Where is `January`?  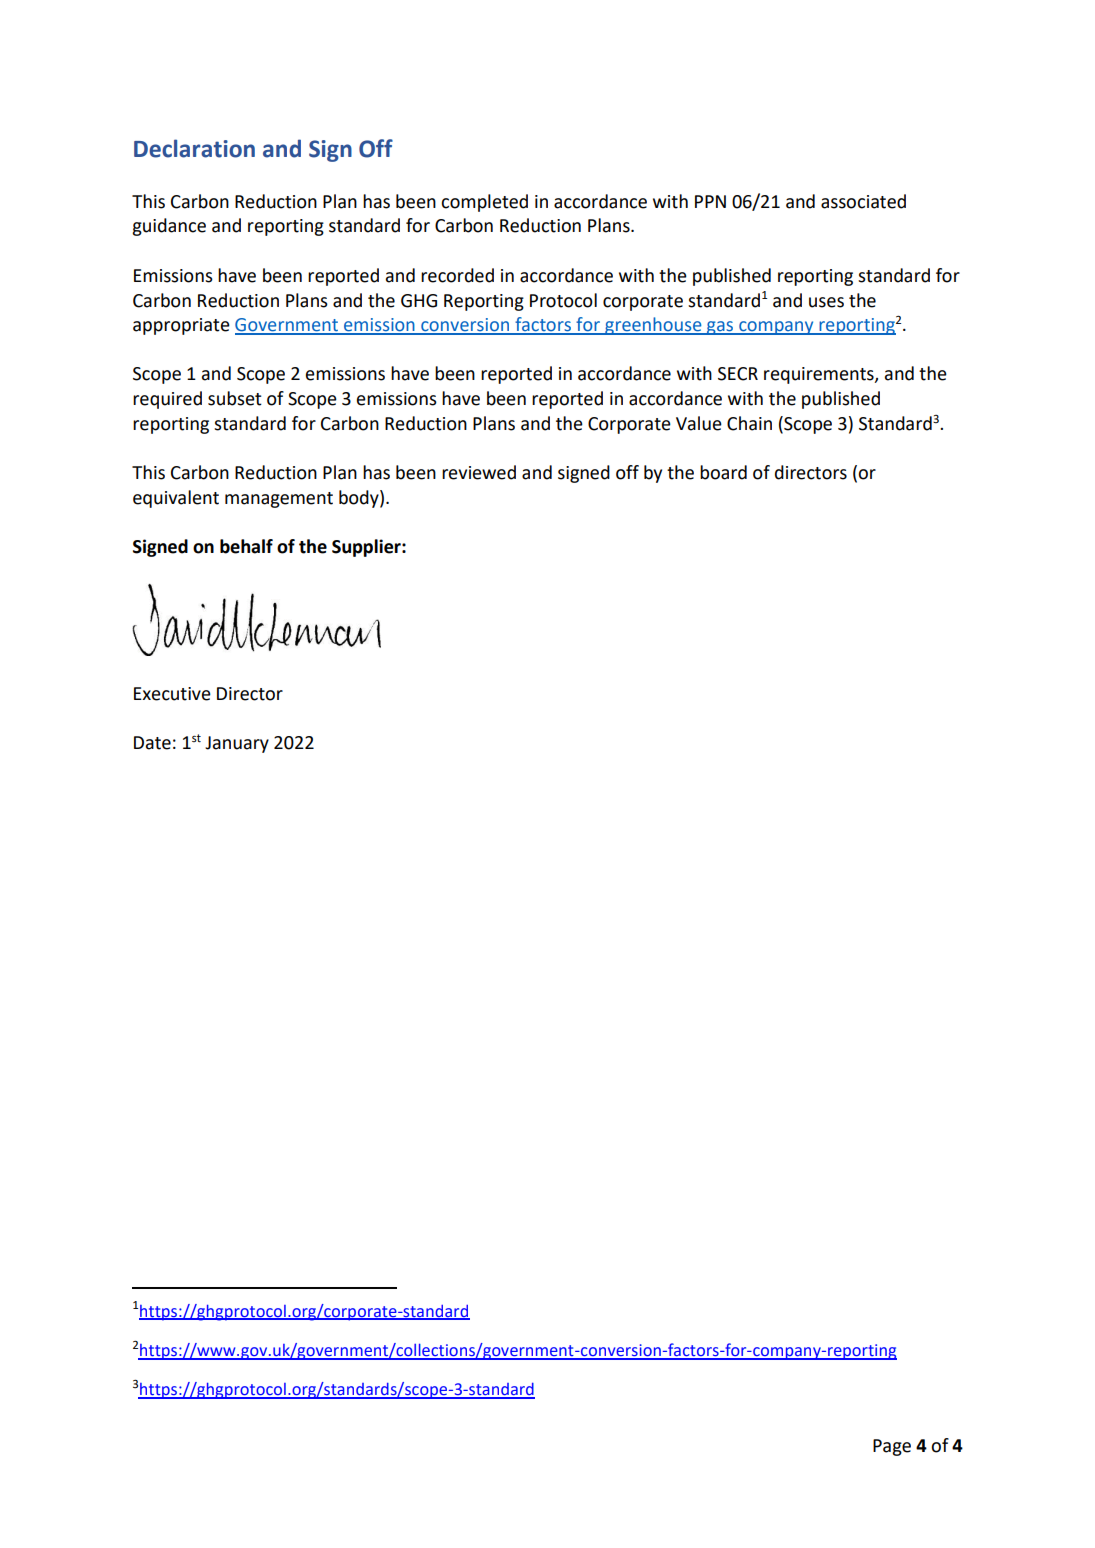 January is located at coordinates (237, 744).
